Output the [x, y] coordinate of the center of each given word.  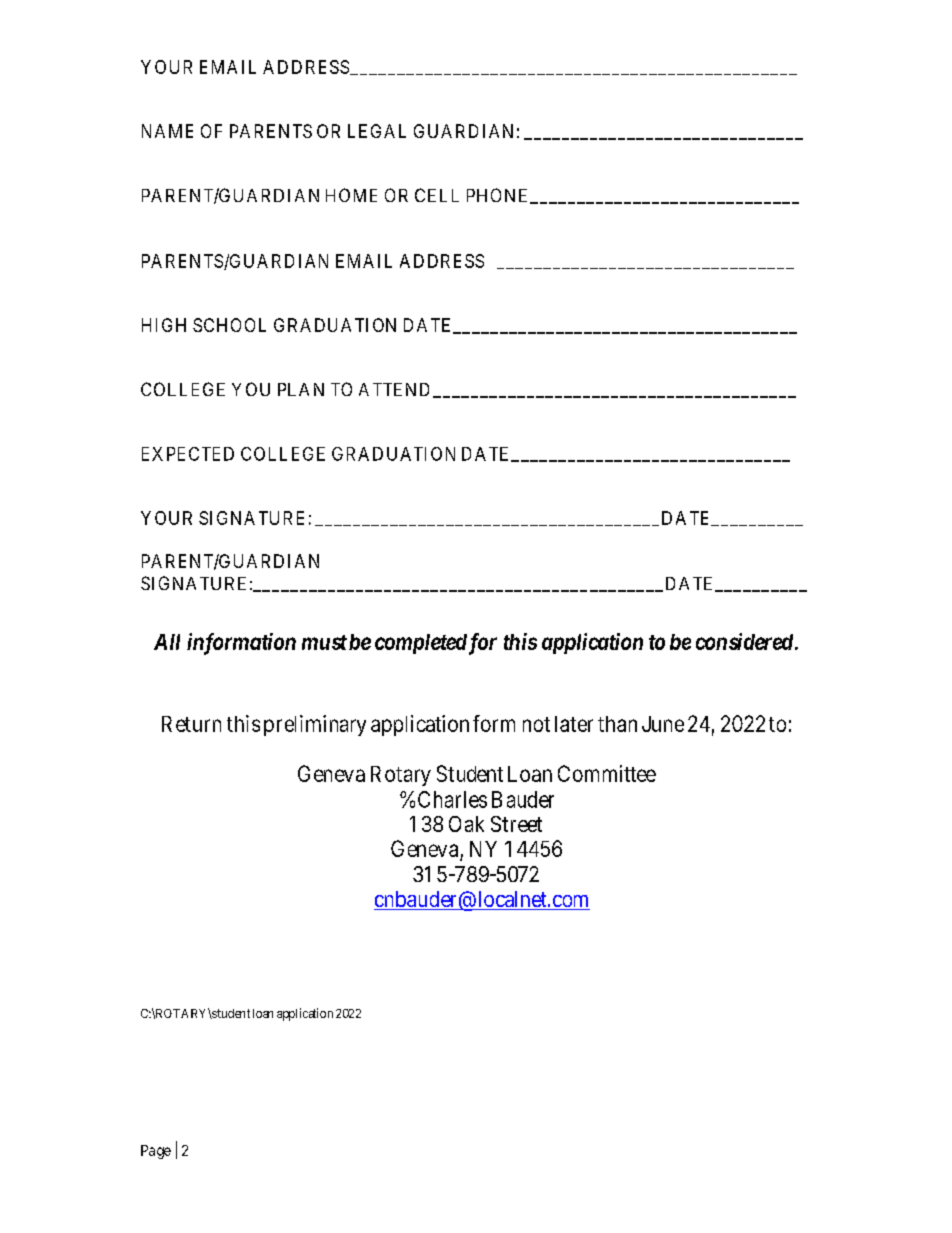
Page [156, 1152]
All [167, 642]
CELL [437, 195]
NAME [167, 131]
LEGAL [377, 131]
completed [421, 644]
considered [744, 641]
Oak [466, 824]
